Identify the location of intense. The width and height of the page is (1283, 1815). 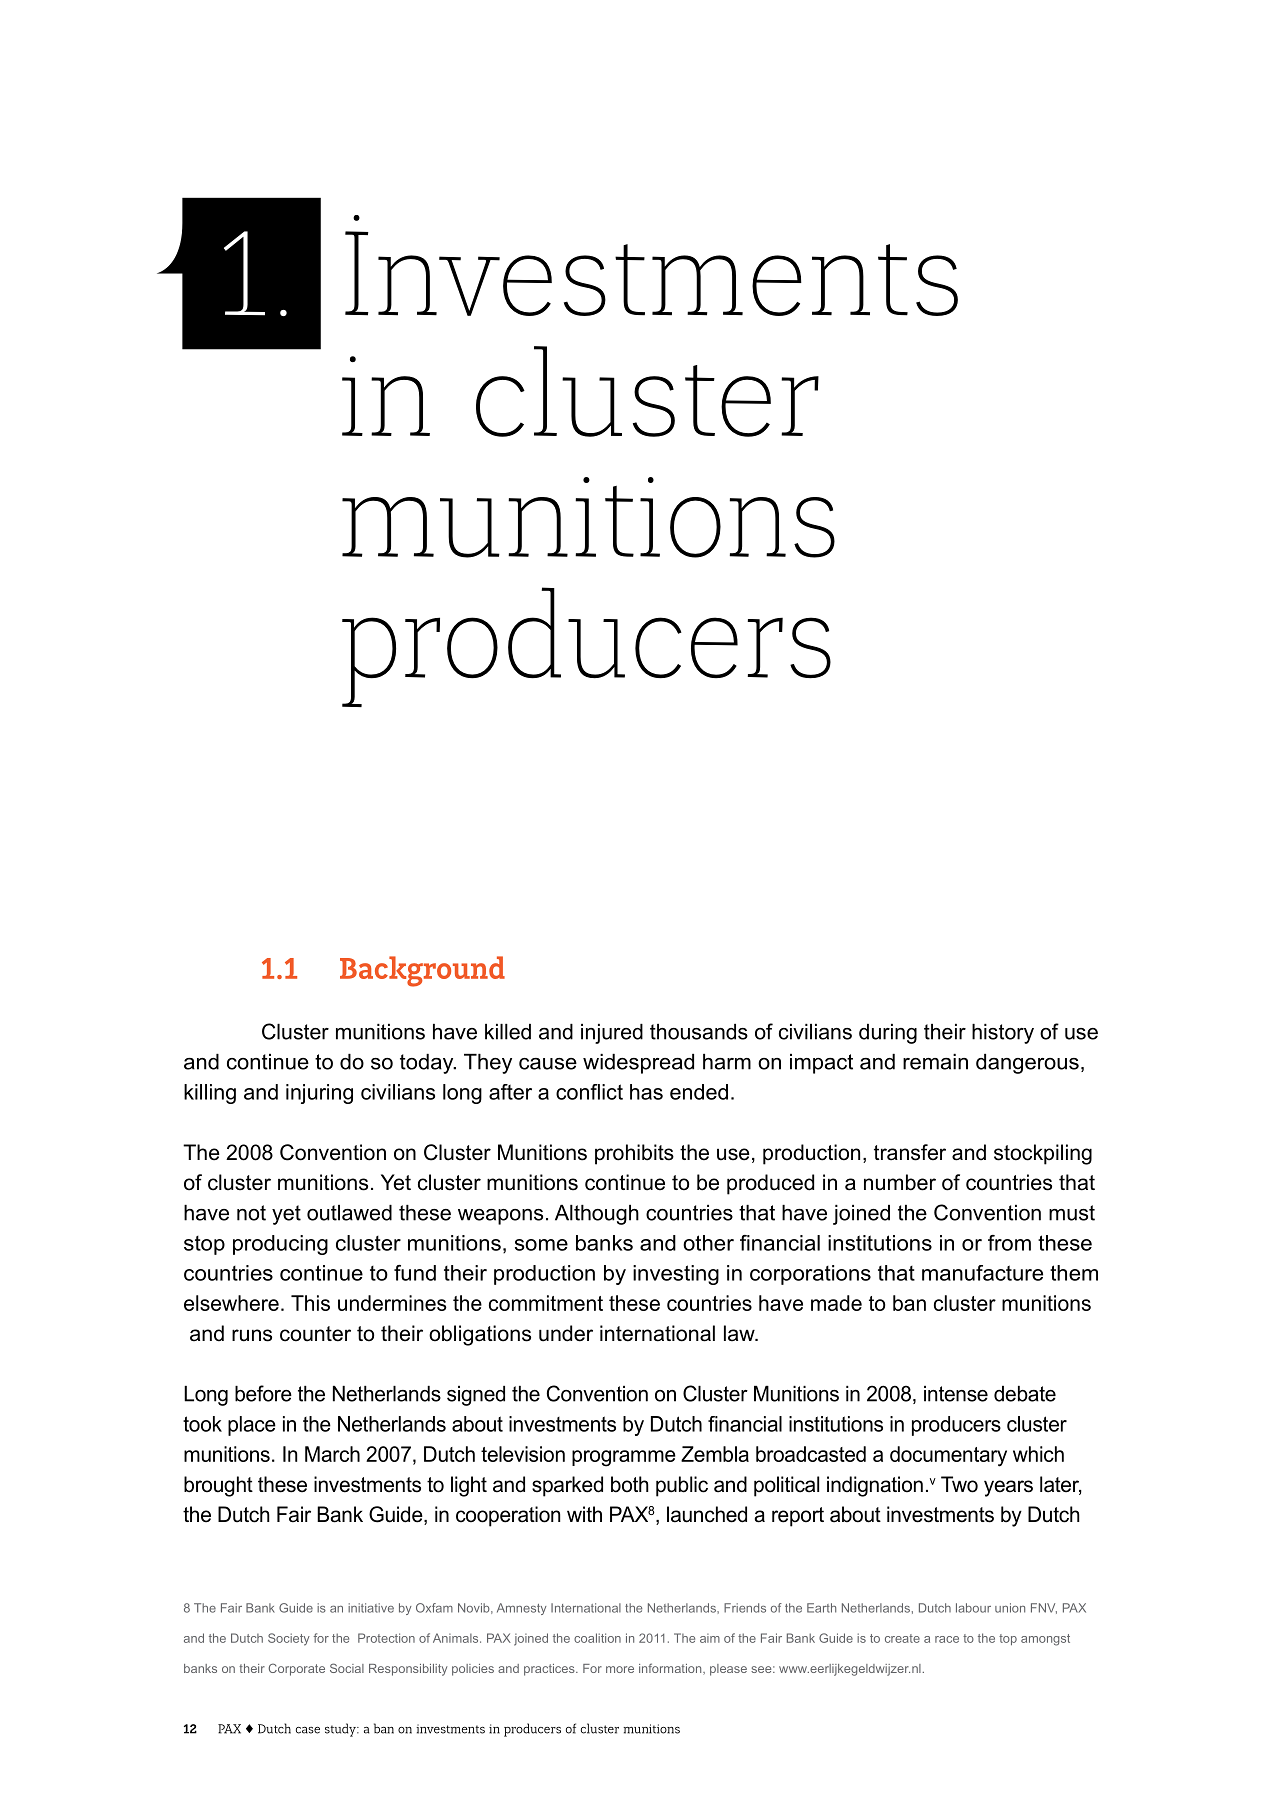
(956, 1394).
